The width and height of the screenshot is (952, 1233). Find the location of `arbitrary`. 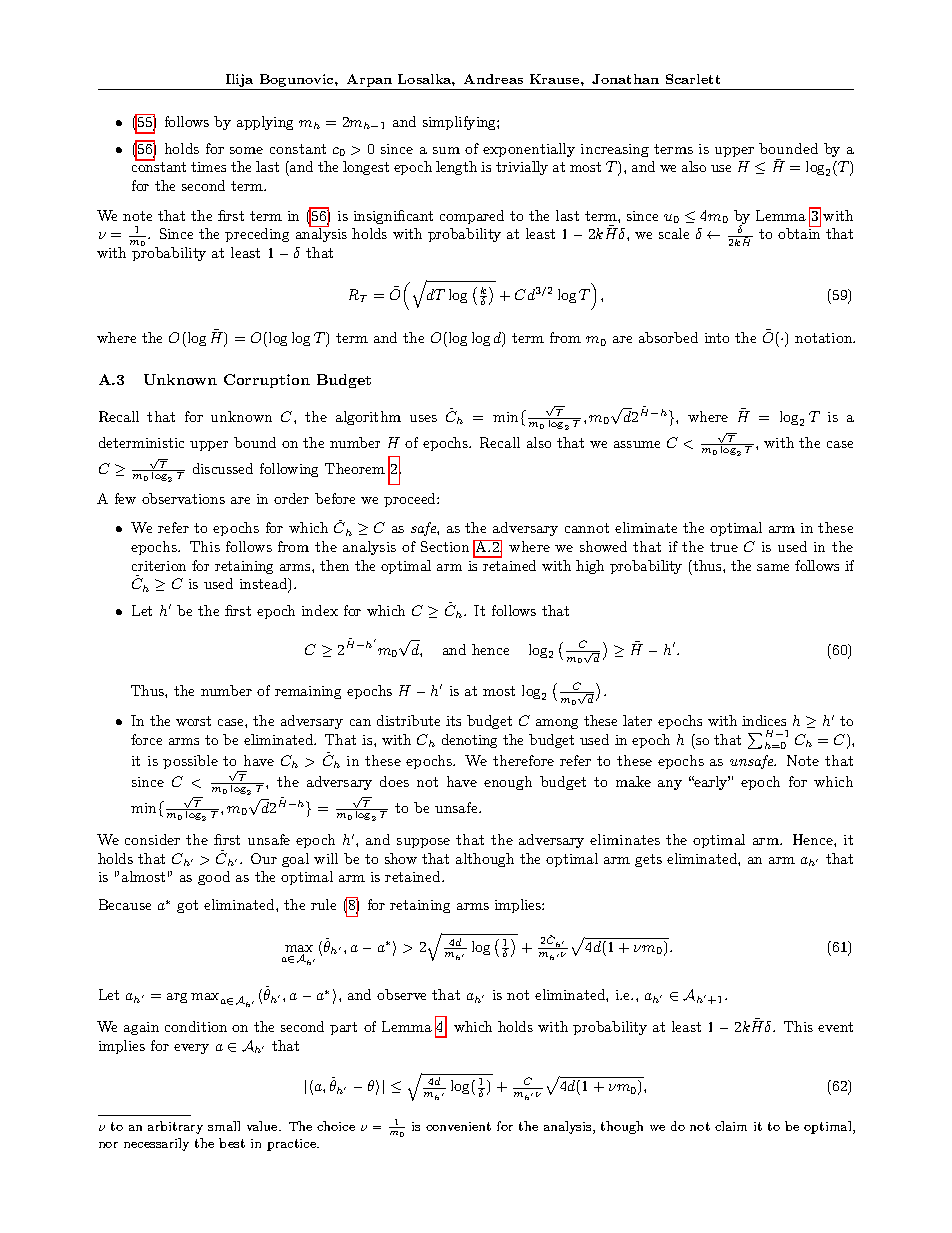

arbitrary is located at coordinates (175, 1127).
